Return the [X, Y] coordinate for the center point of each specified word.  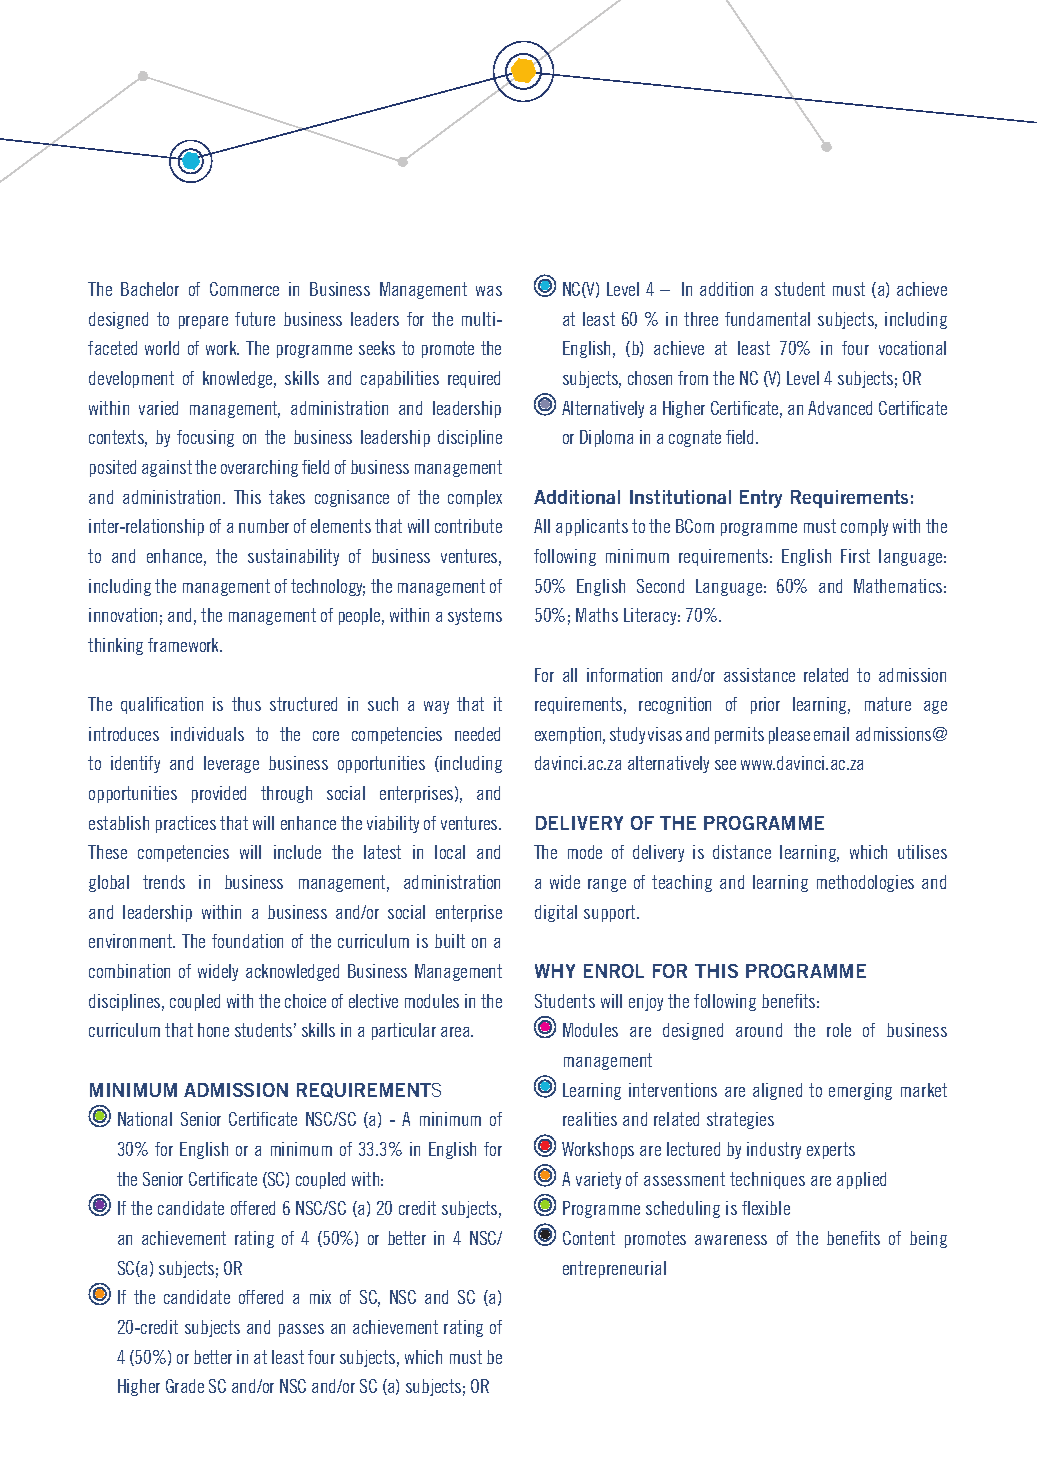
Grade [185, 1386]
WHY [555, 971]
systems [475, 616]
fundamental [767, 319]
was [489, 291]
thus [246, 704]
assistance [759, 675]
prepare [203, 322]
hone [213, 1030]
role [839, 1030]
